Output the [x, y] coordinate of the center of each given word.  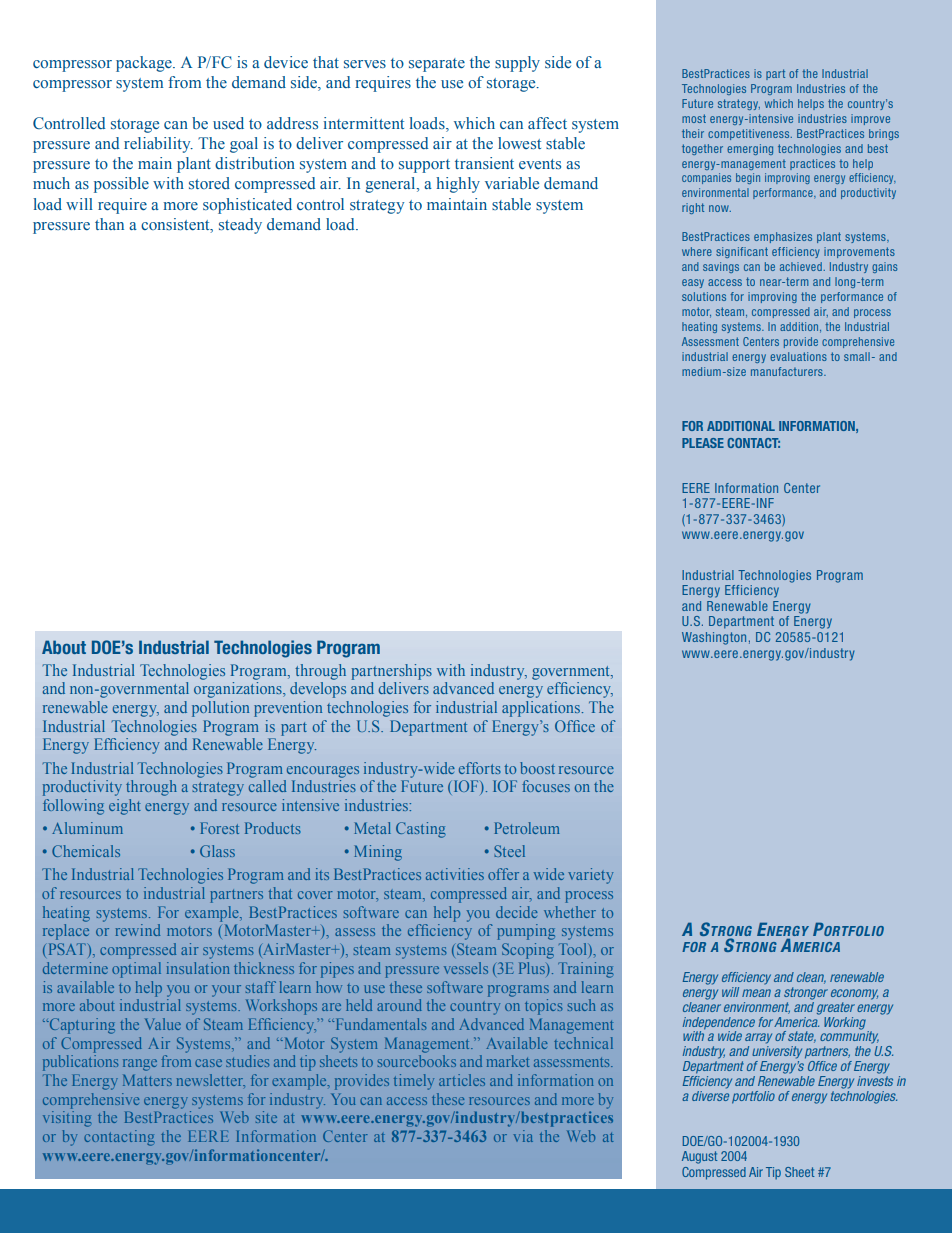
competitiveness [750, 134]
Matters [147, 1080]
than [109, 224]
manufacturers [788, 371]
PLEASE [703, 443]
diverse [710, 1094]
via [523, 1136]
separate [437, 65]
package [145, 64]
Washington [714, 638]
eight [125, 807]
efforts [480, 768]
